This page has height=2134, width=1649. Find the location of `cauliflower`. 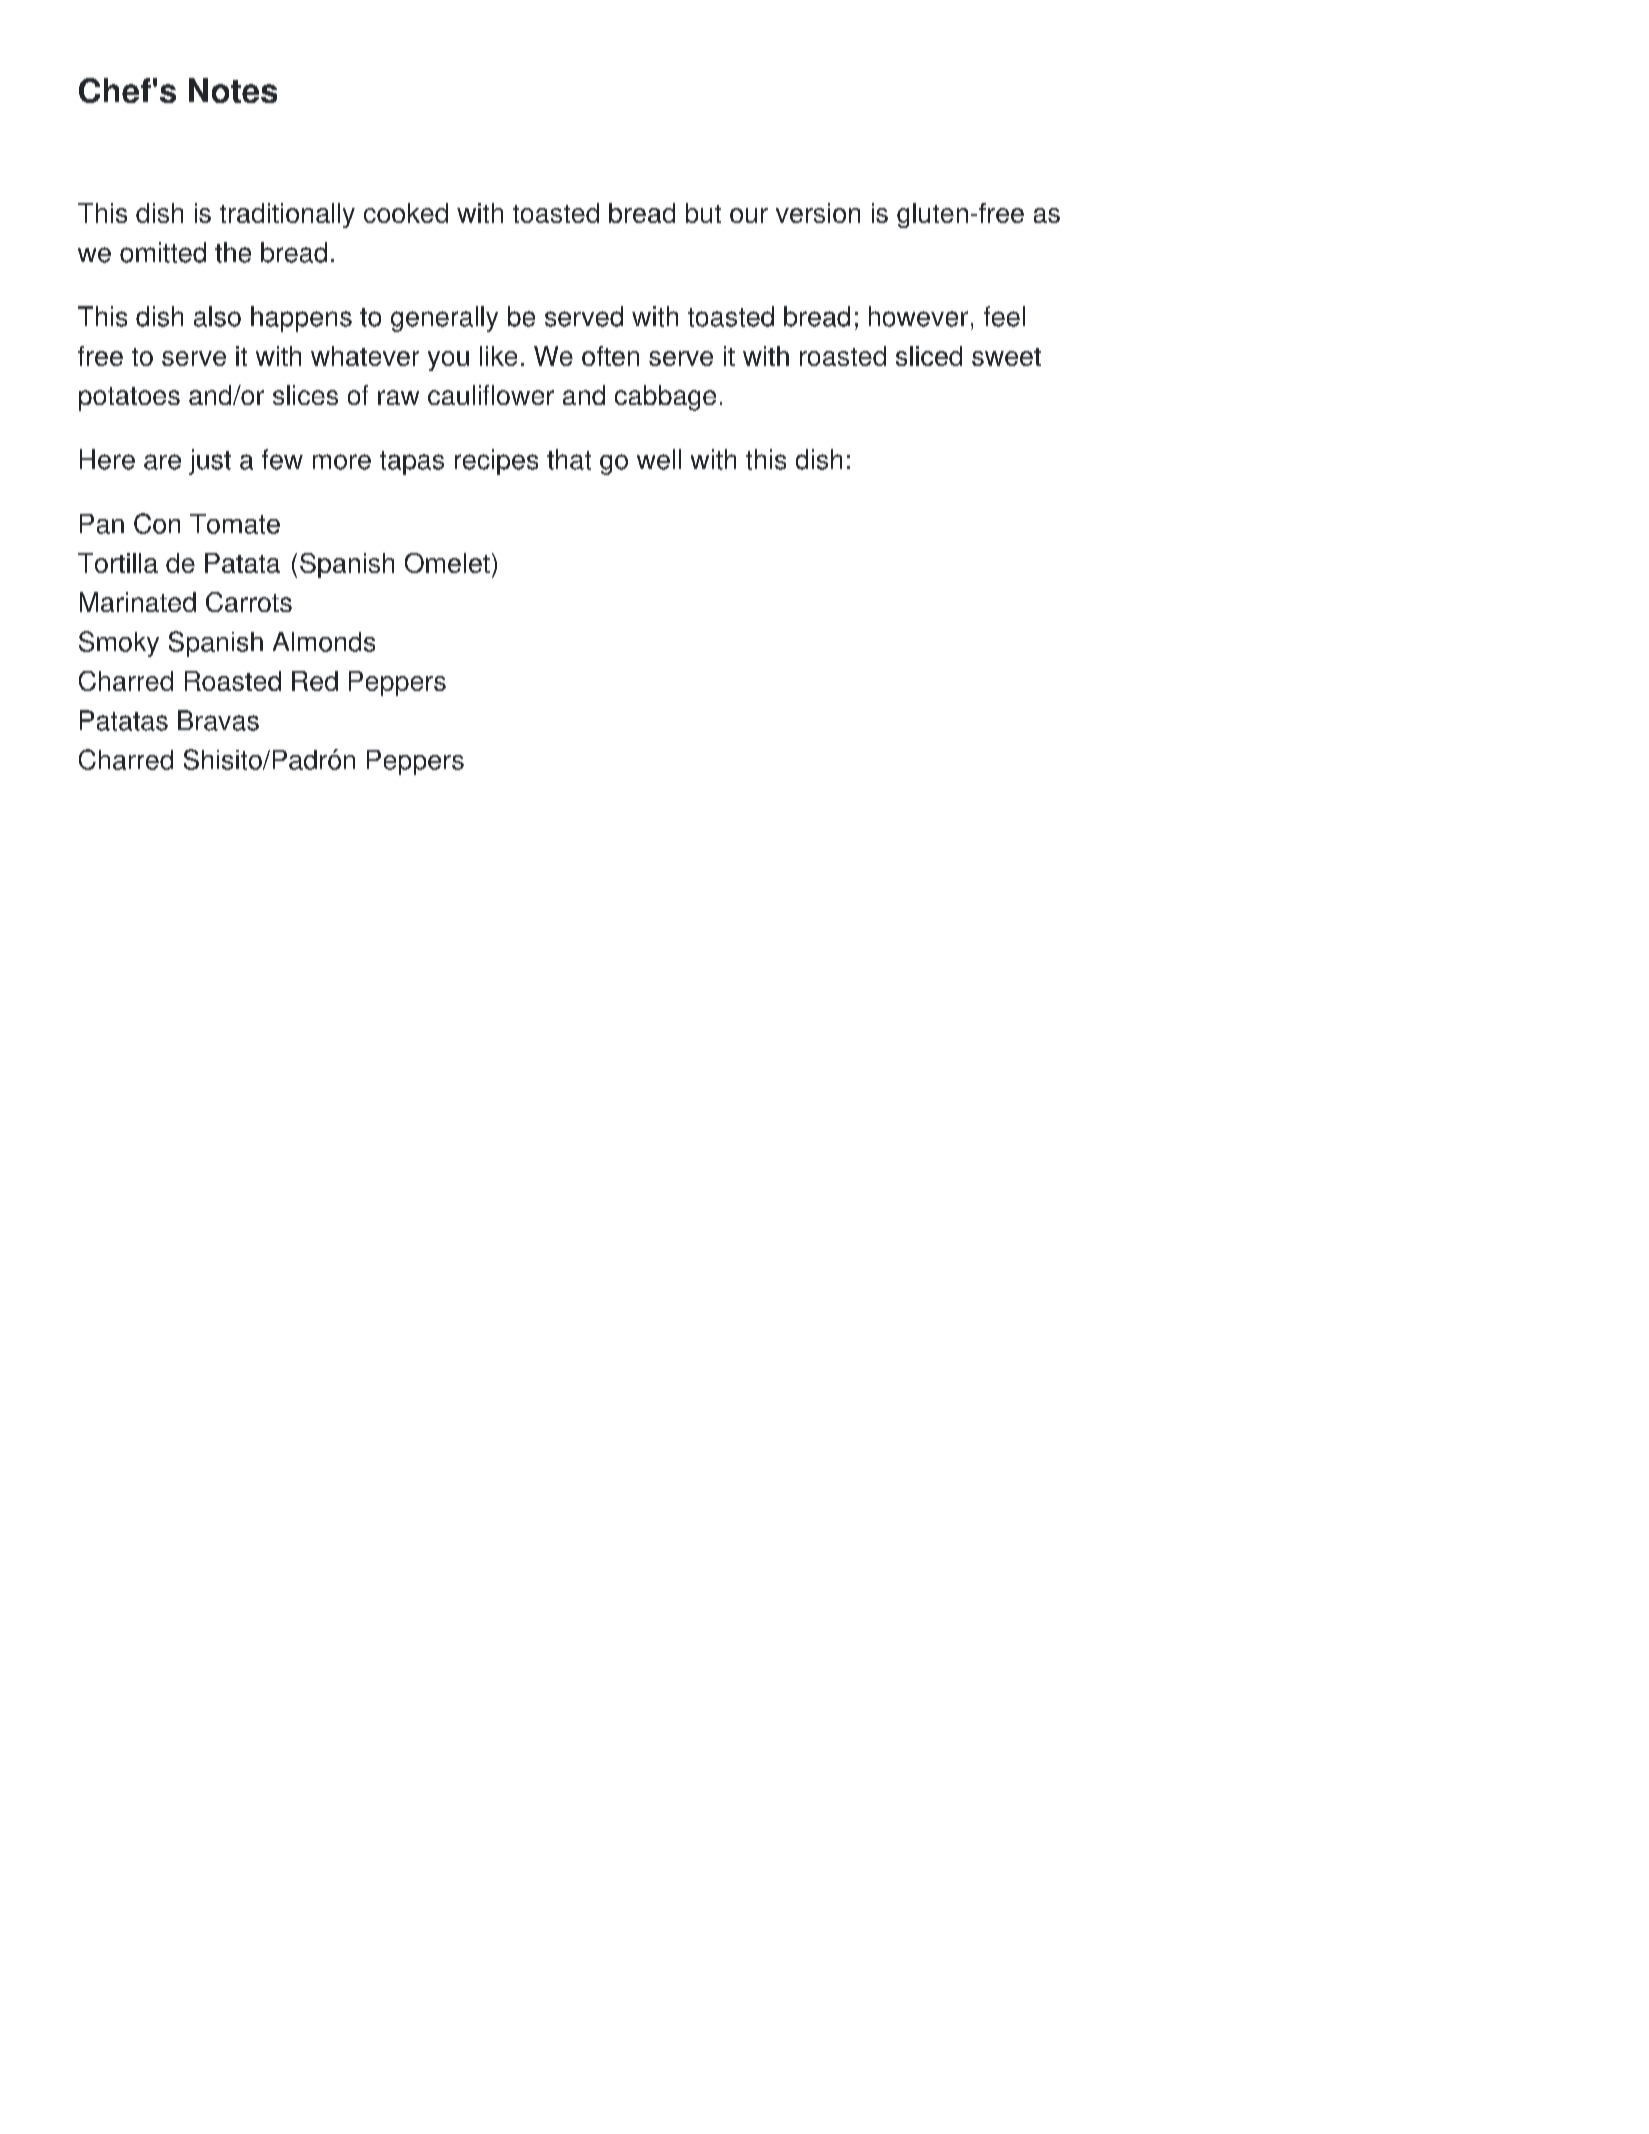

cauliflower is located at coordinates (491, 395).
